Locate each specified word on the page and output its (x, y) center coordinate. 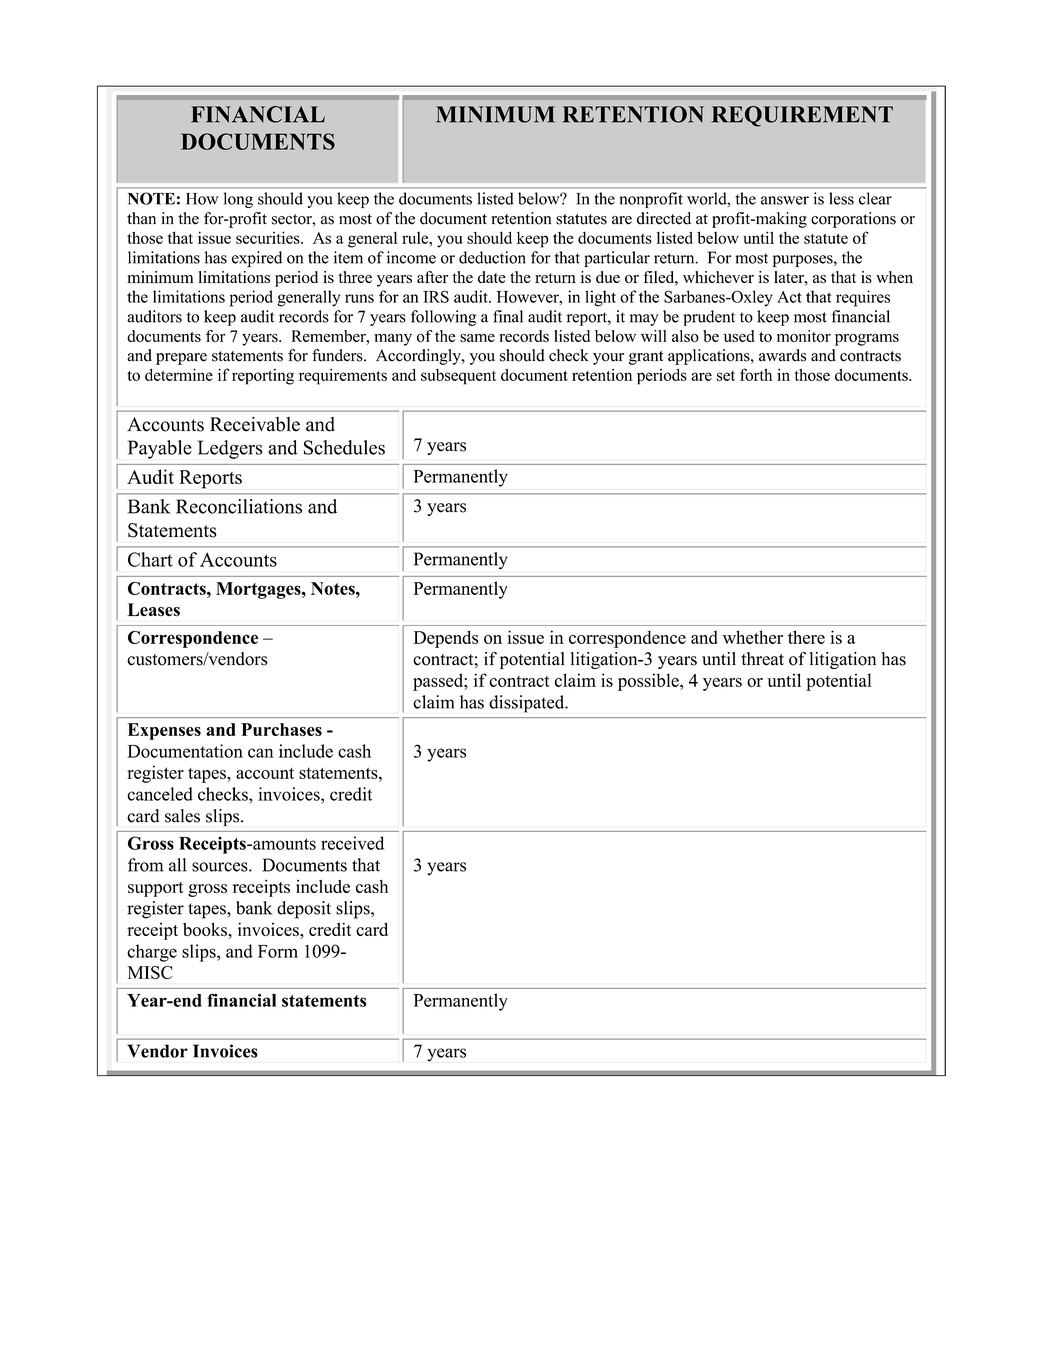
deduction (492, 257)
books (206, 929)
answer (785, 200)
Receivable (255, 424)
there (806, 637)
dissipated (528, 704)
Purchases (281, 729)
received (352, 843)
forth (756, 374)
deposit (304, 910)
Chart (150, 559)
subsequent (458, 377)
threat (762, 659)
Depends (445, 639)
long (238, 200)
